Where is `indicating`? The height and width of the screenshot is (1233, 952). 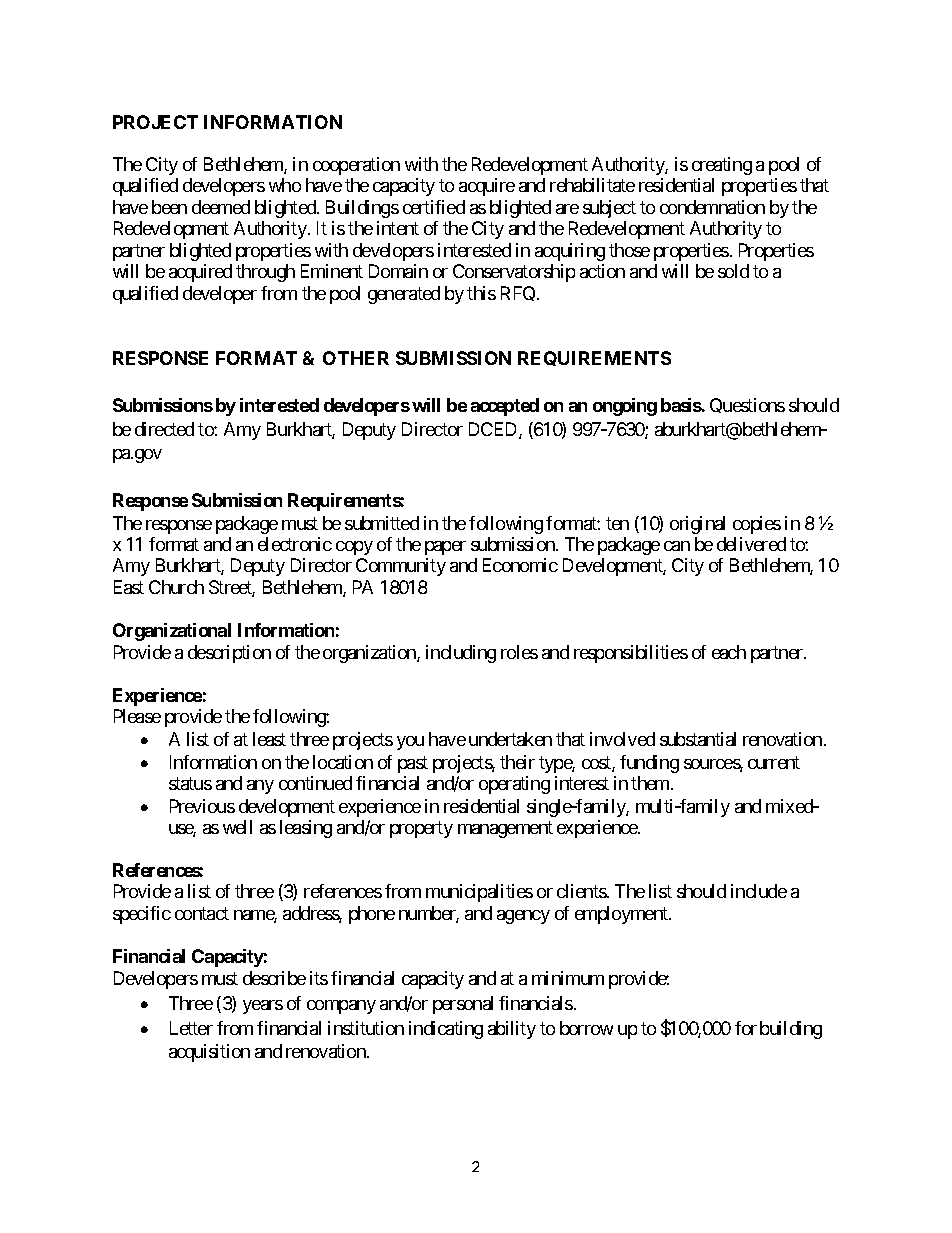
indicating is located at coordinates (446, 1030).
